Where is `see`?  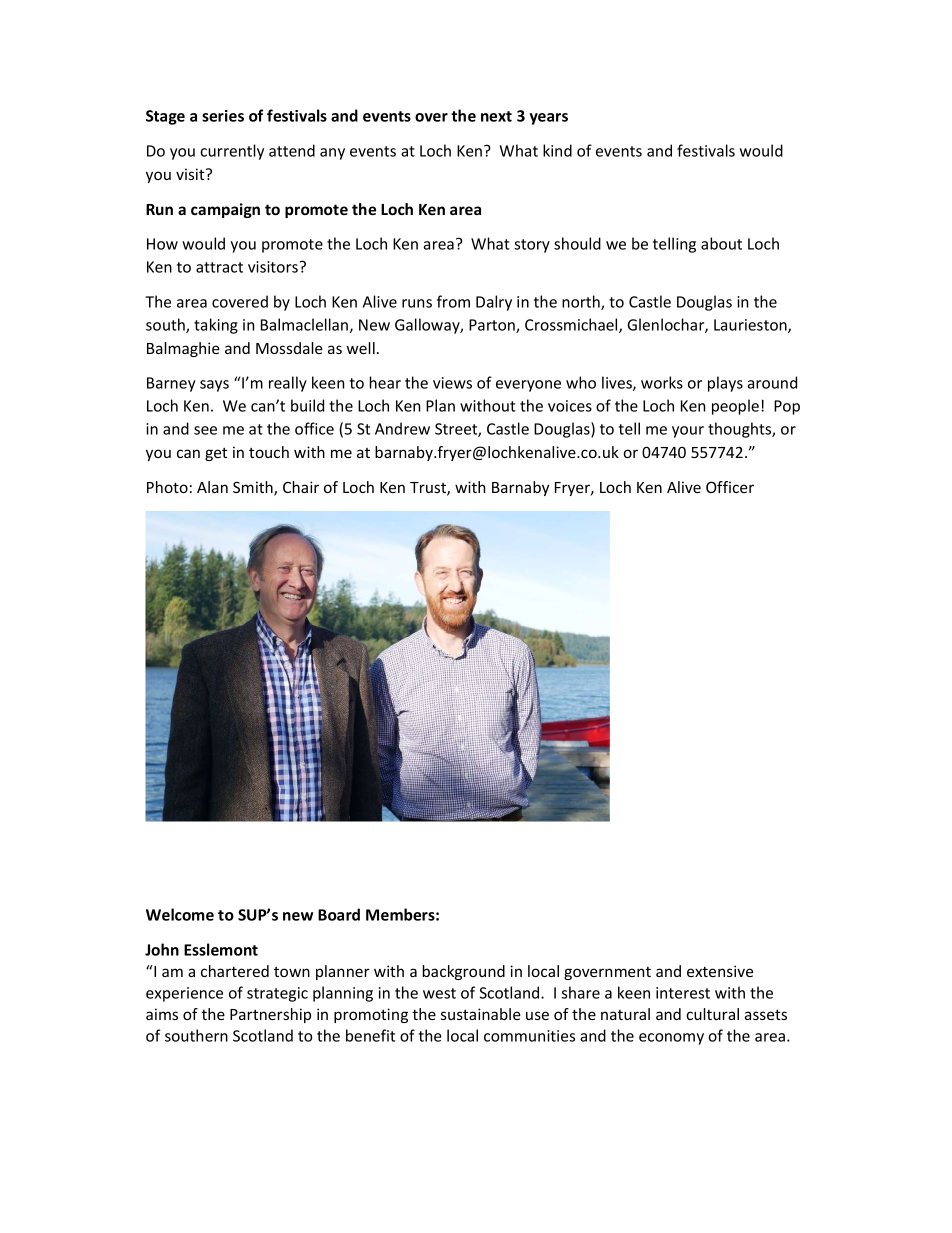
see is located at coordinates (205, 430).
